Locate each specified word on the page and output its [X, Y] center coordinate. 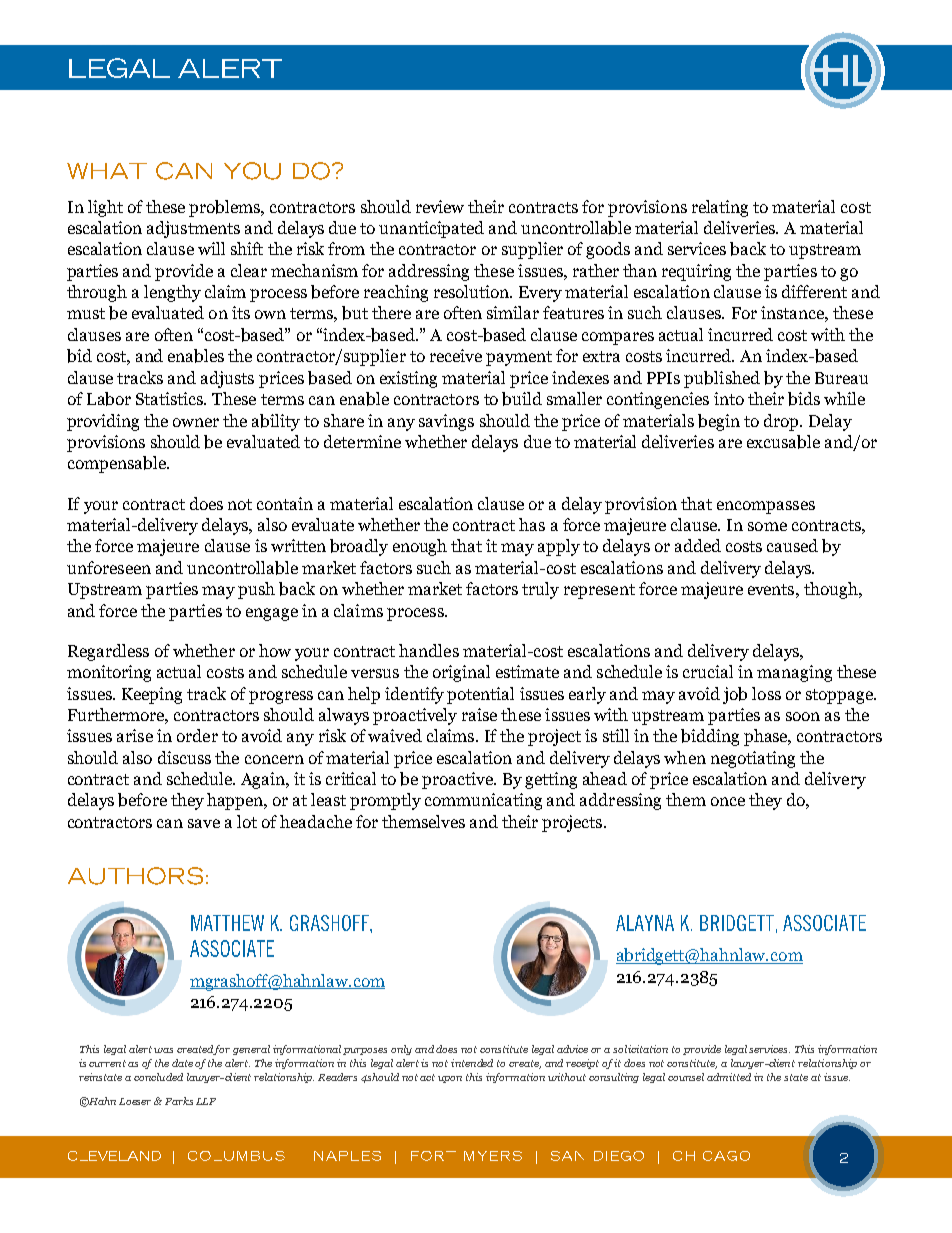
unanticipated [431, 229]
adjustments [193, 229]
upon [450, 1079]
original [461, 673]
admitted [729, 1077]
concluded [158, 1077]
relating [720, 208]
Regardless [108, 652]
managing [794, 673]
